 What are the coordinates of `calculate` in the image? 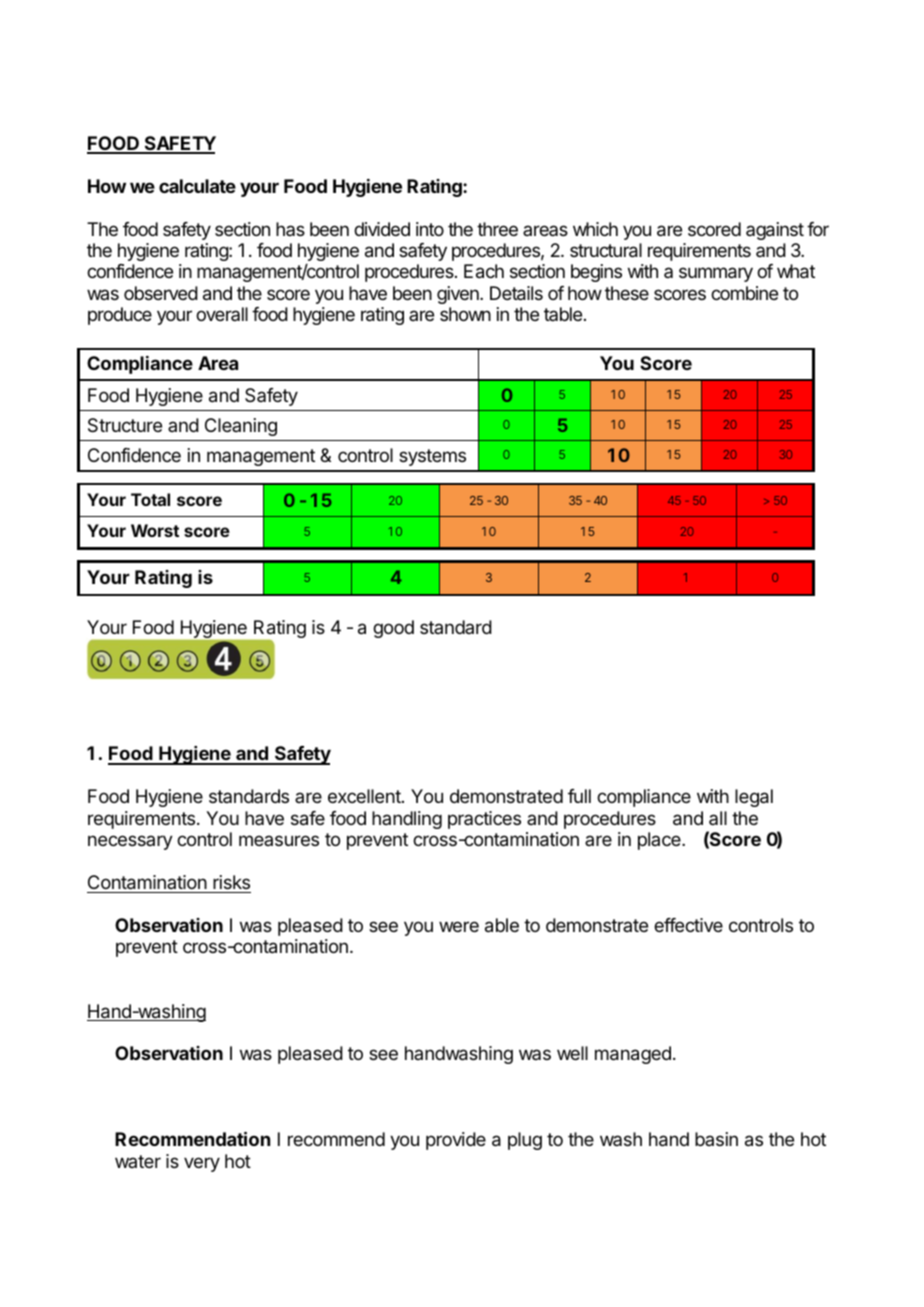 It's located at (197, 186).
